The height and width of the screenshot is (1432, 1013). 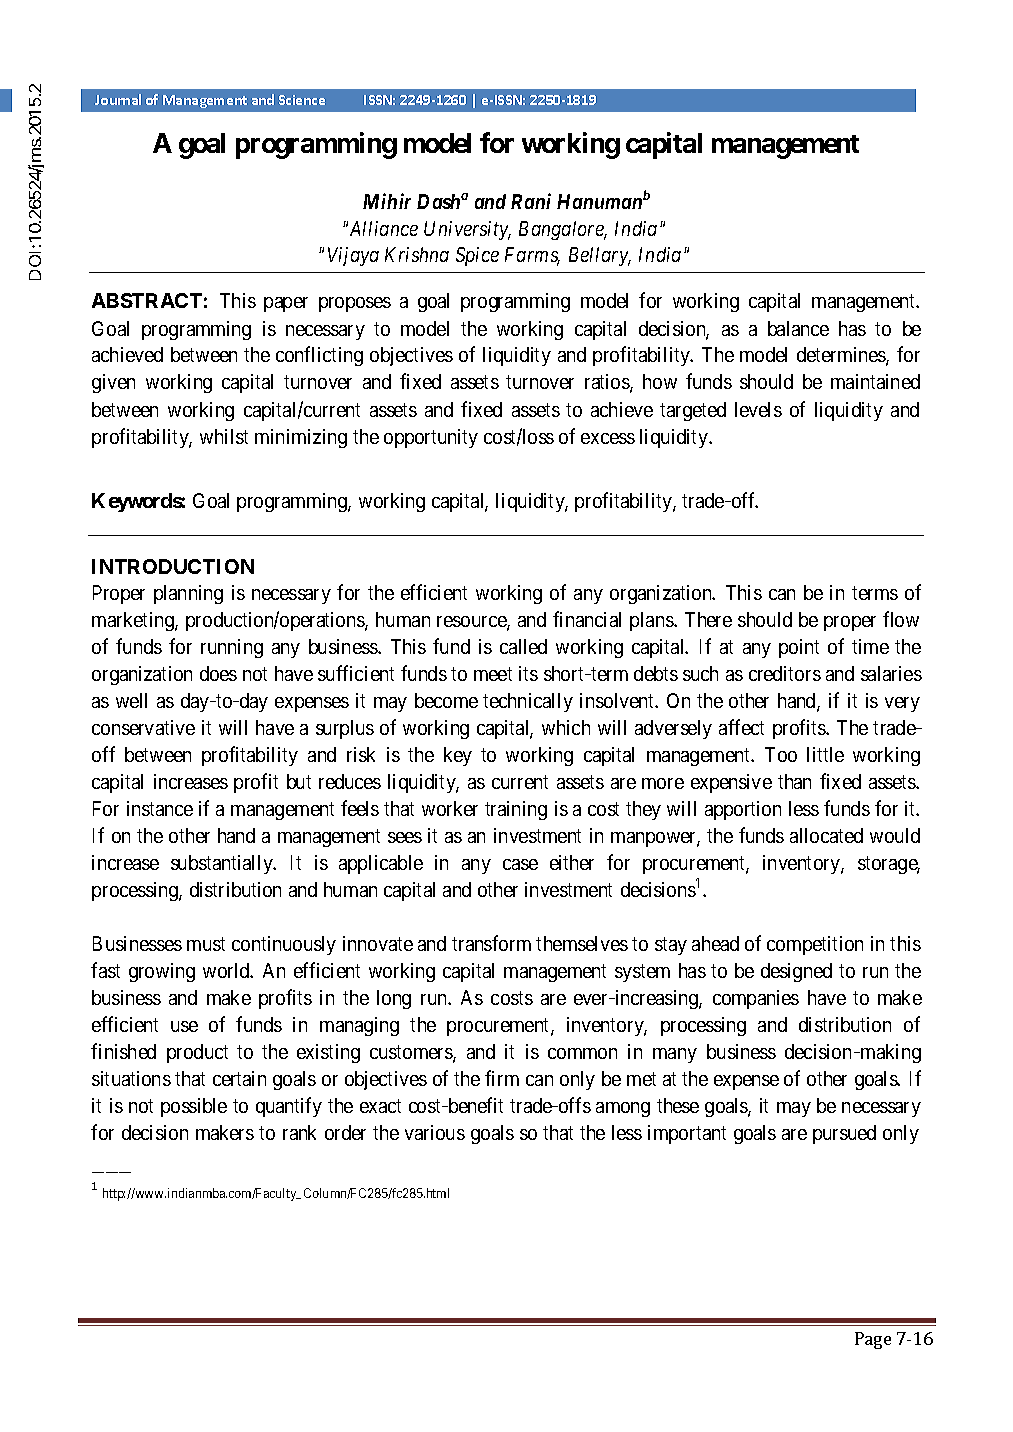 What do you see at coordinates (299, 1132) in the screenshot?
I see `rank` at bounding box center [299, 1132].
